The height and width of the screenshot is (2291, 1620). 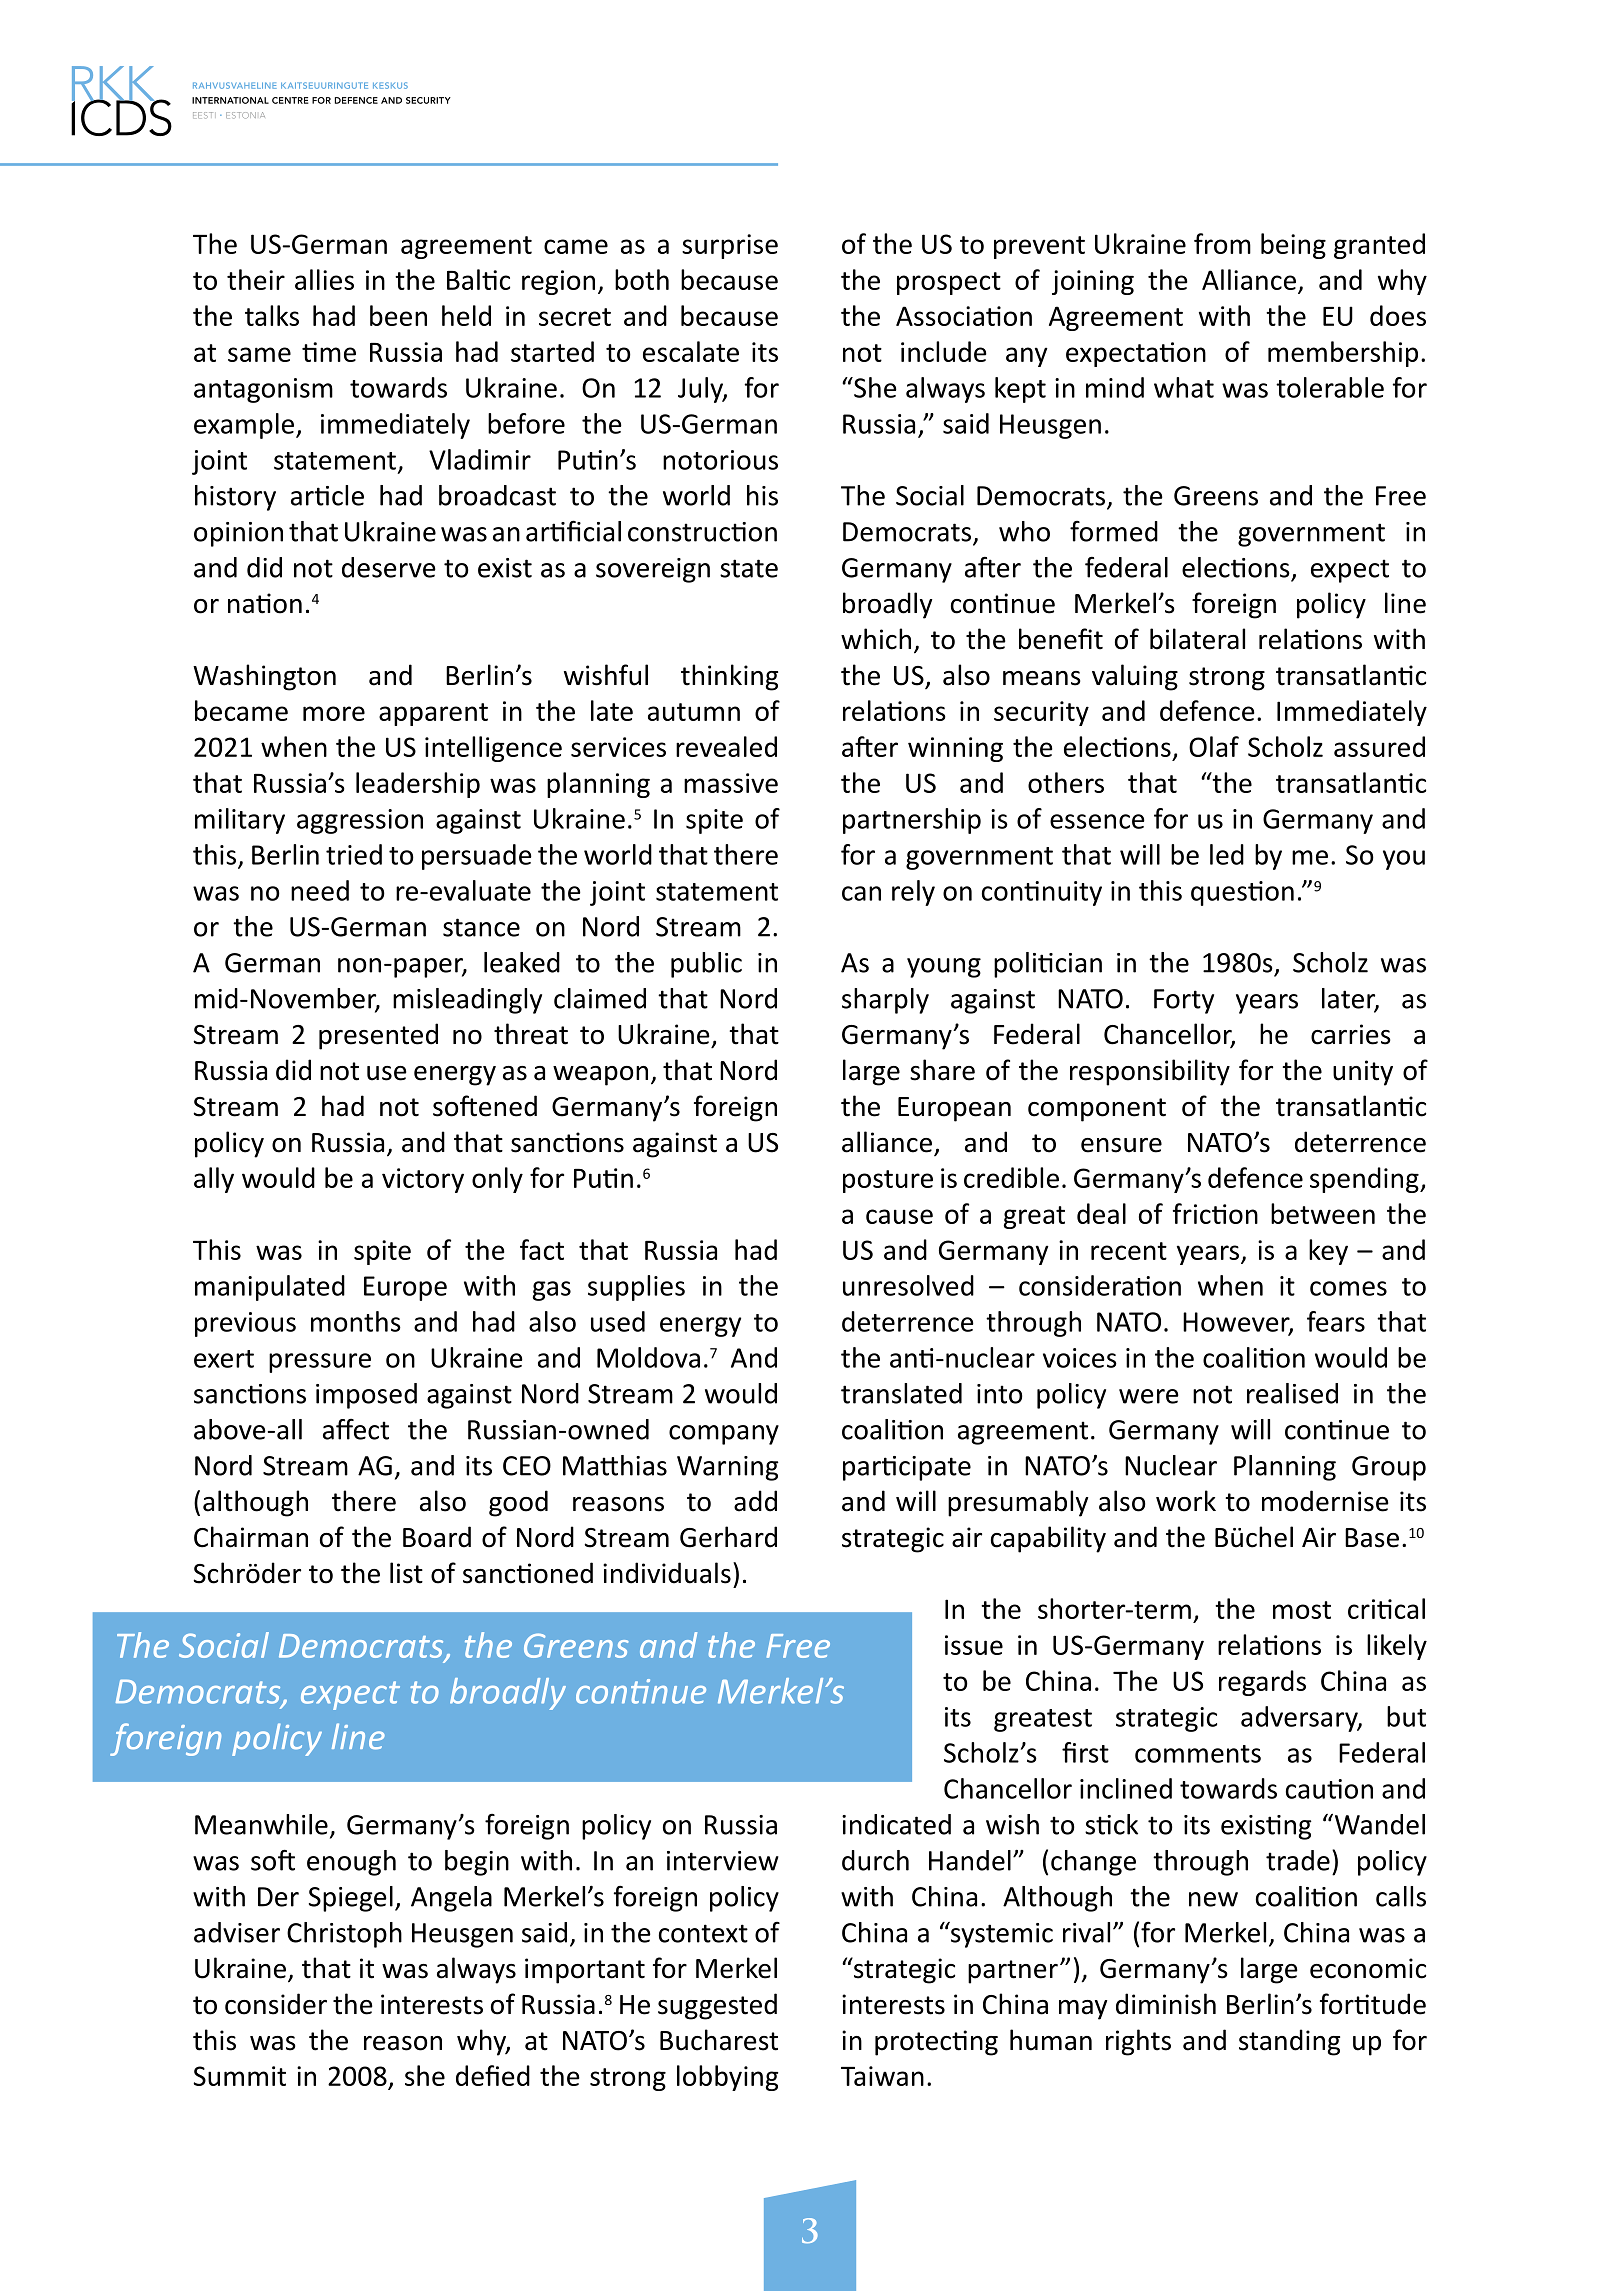 I want to click on standing, so click(x=1289, y=2042).
